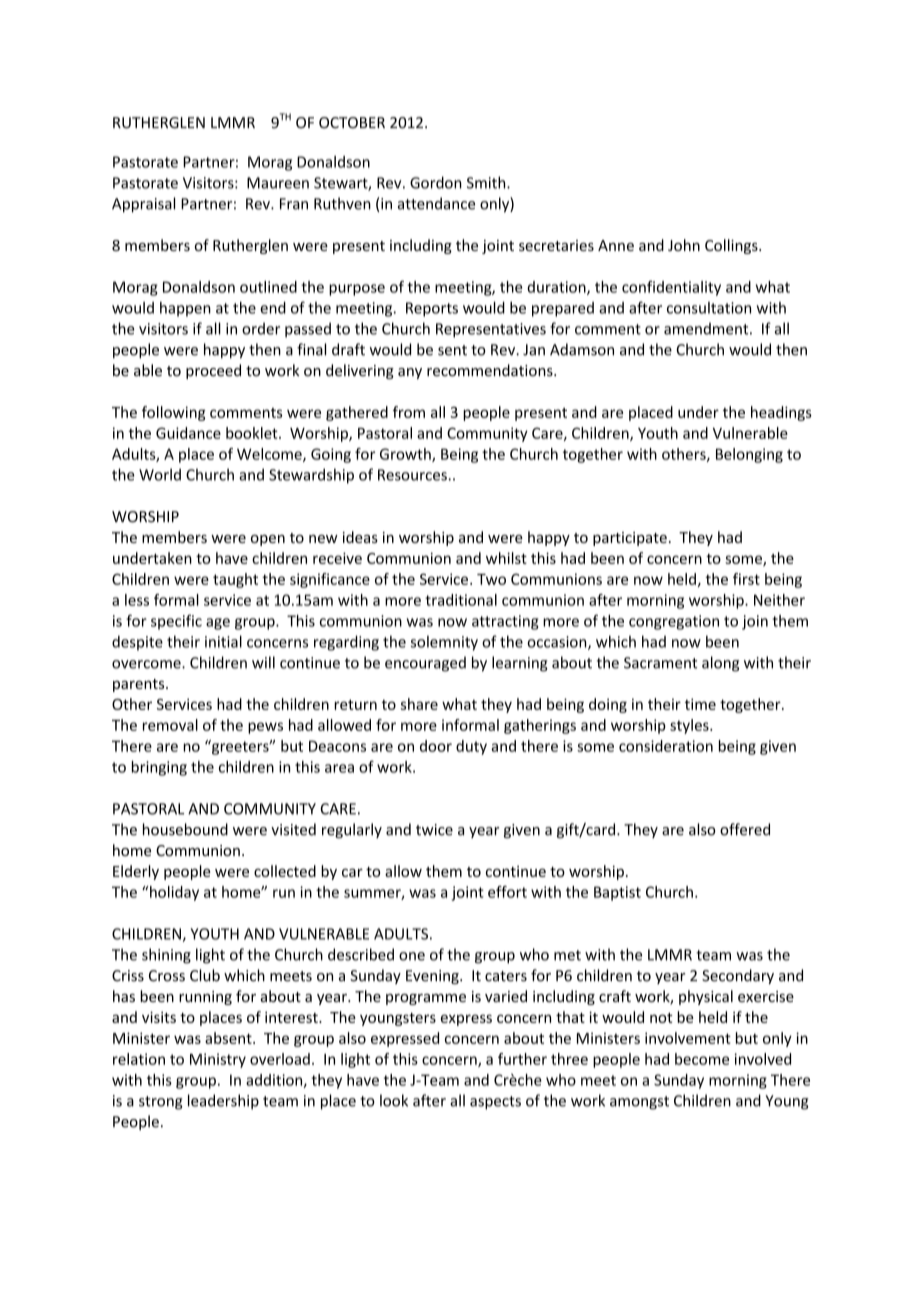  I want to click on holiday, so click(174, 893).
